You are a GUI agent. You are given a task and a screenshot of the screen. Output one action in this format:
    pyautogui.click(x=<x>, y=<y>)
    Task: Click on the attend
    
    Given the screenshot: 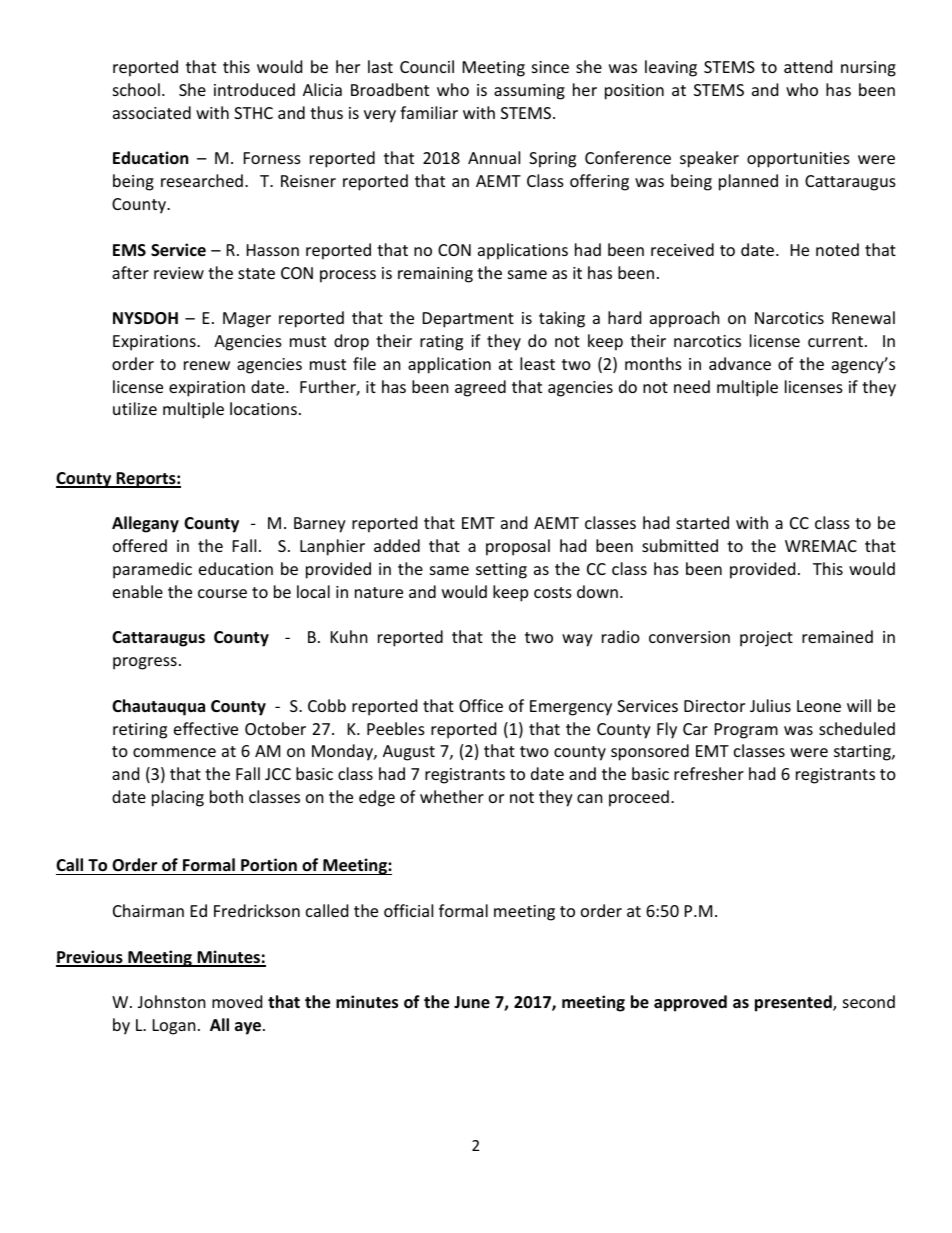 What is the action you would take?
    pyautogui.click(x=808, y=66)
